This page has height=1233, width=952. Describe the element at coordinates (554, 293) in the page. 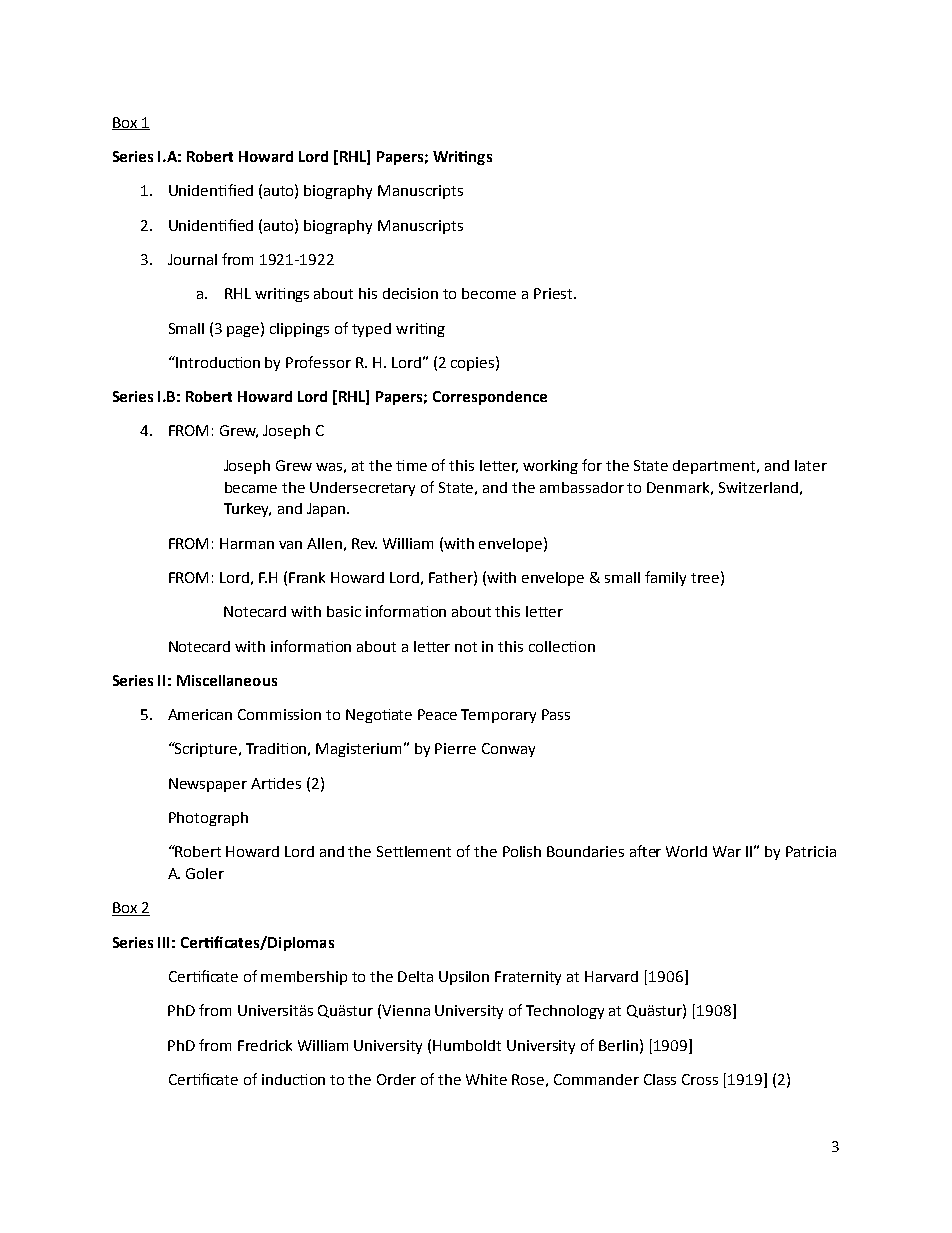

I see `Priest` at that location.
